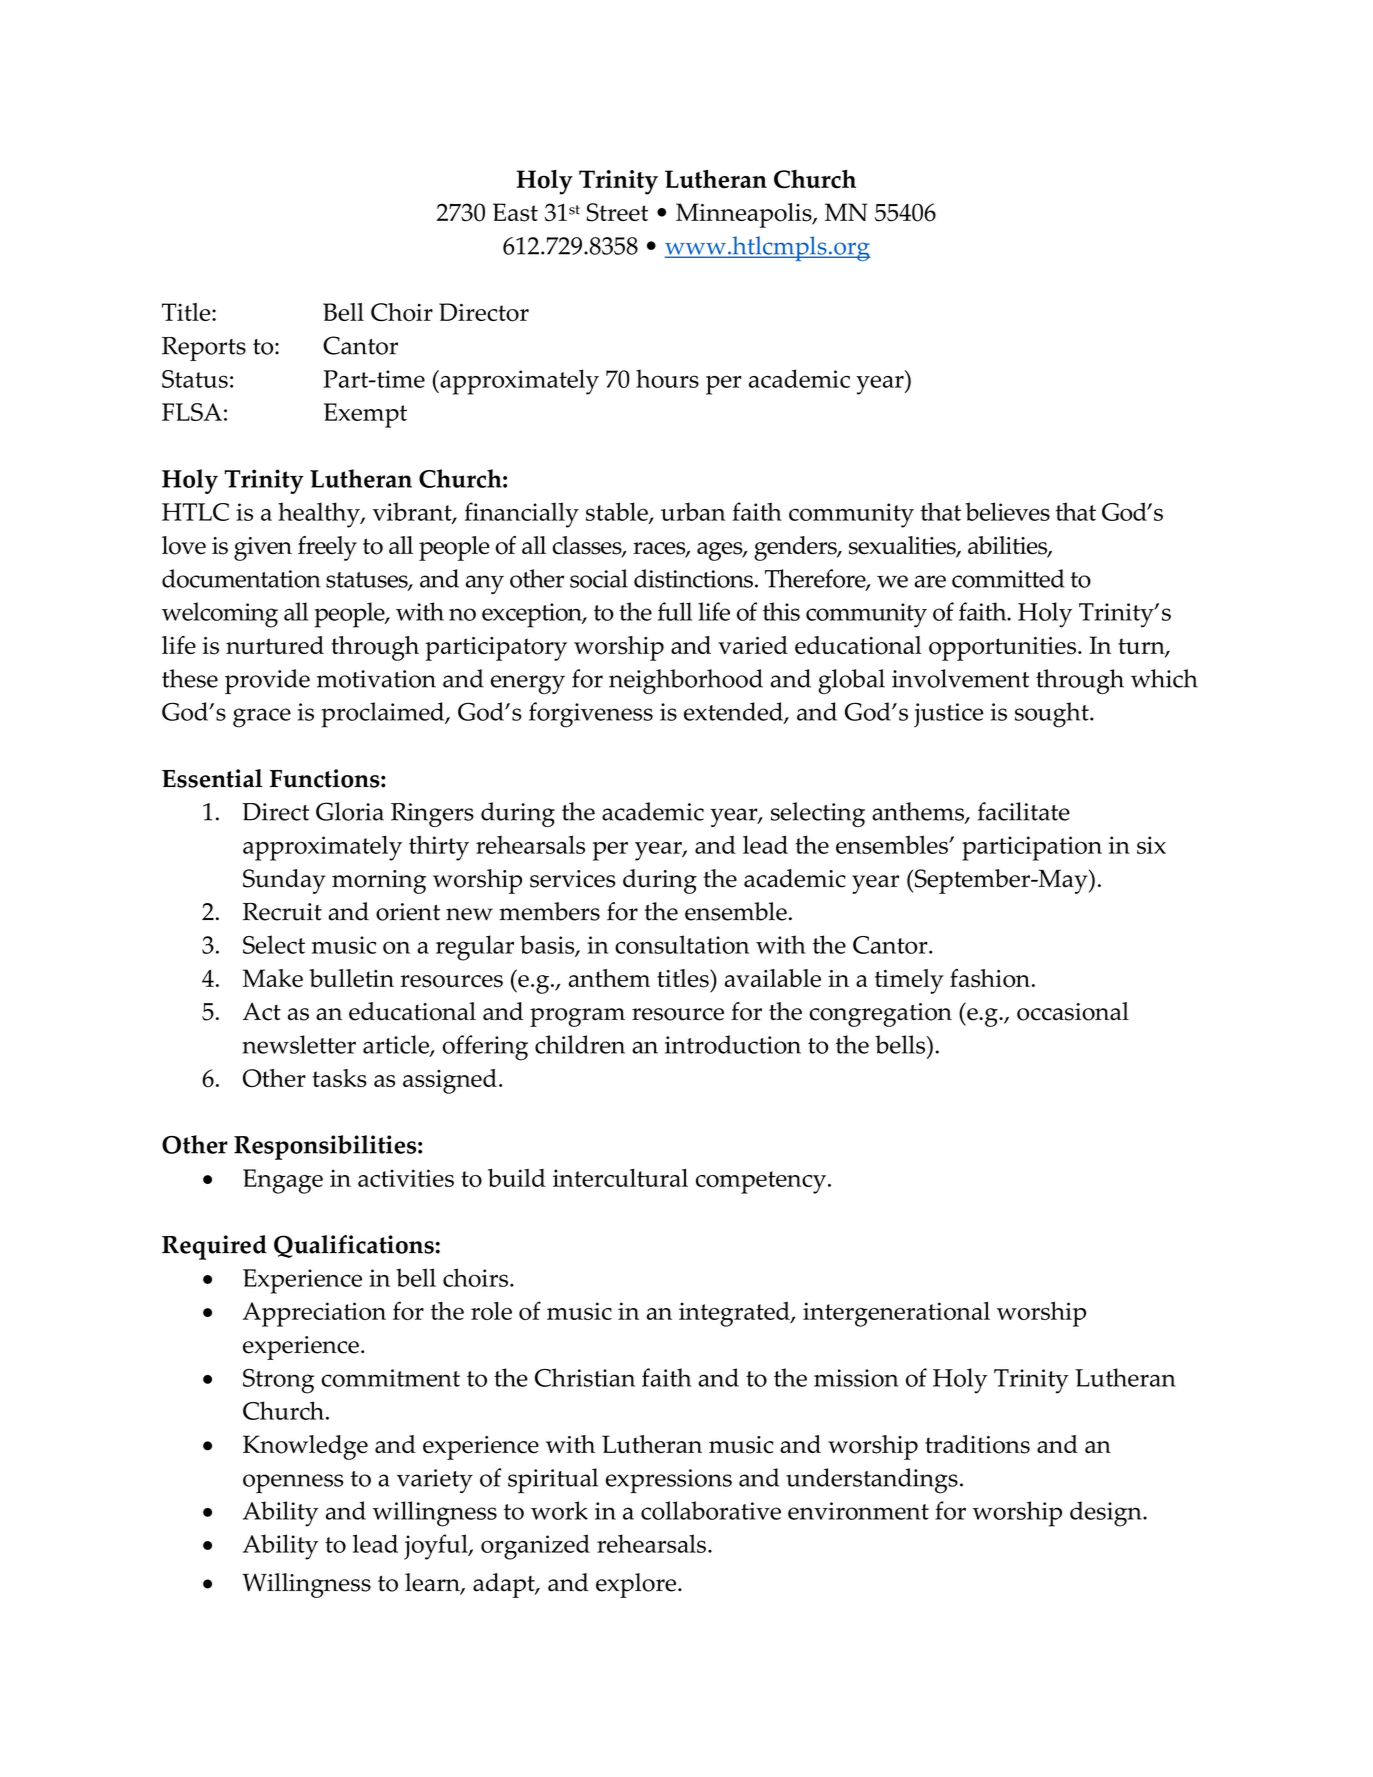 The image size is (1373, 1777). What do you see at coordinates (620, 1177) in the screenshot?
I see `intercultural` at bounding box center [620, 1177].
